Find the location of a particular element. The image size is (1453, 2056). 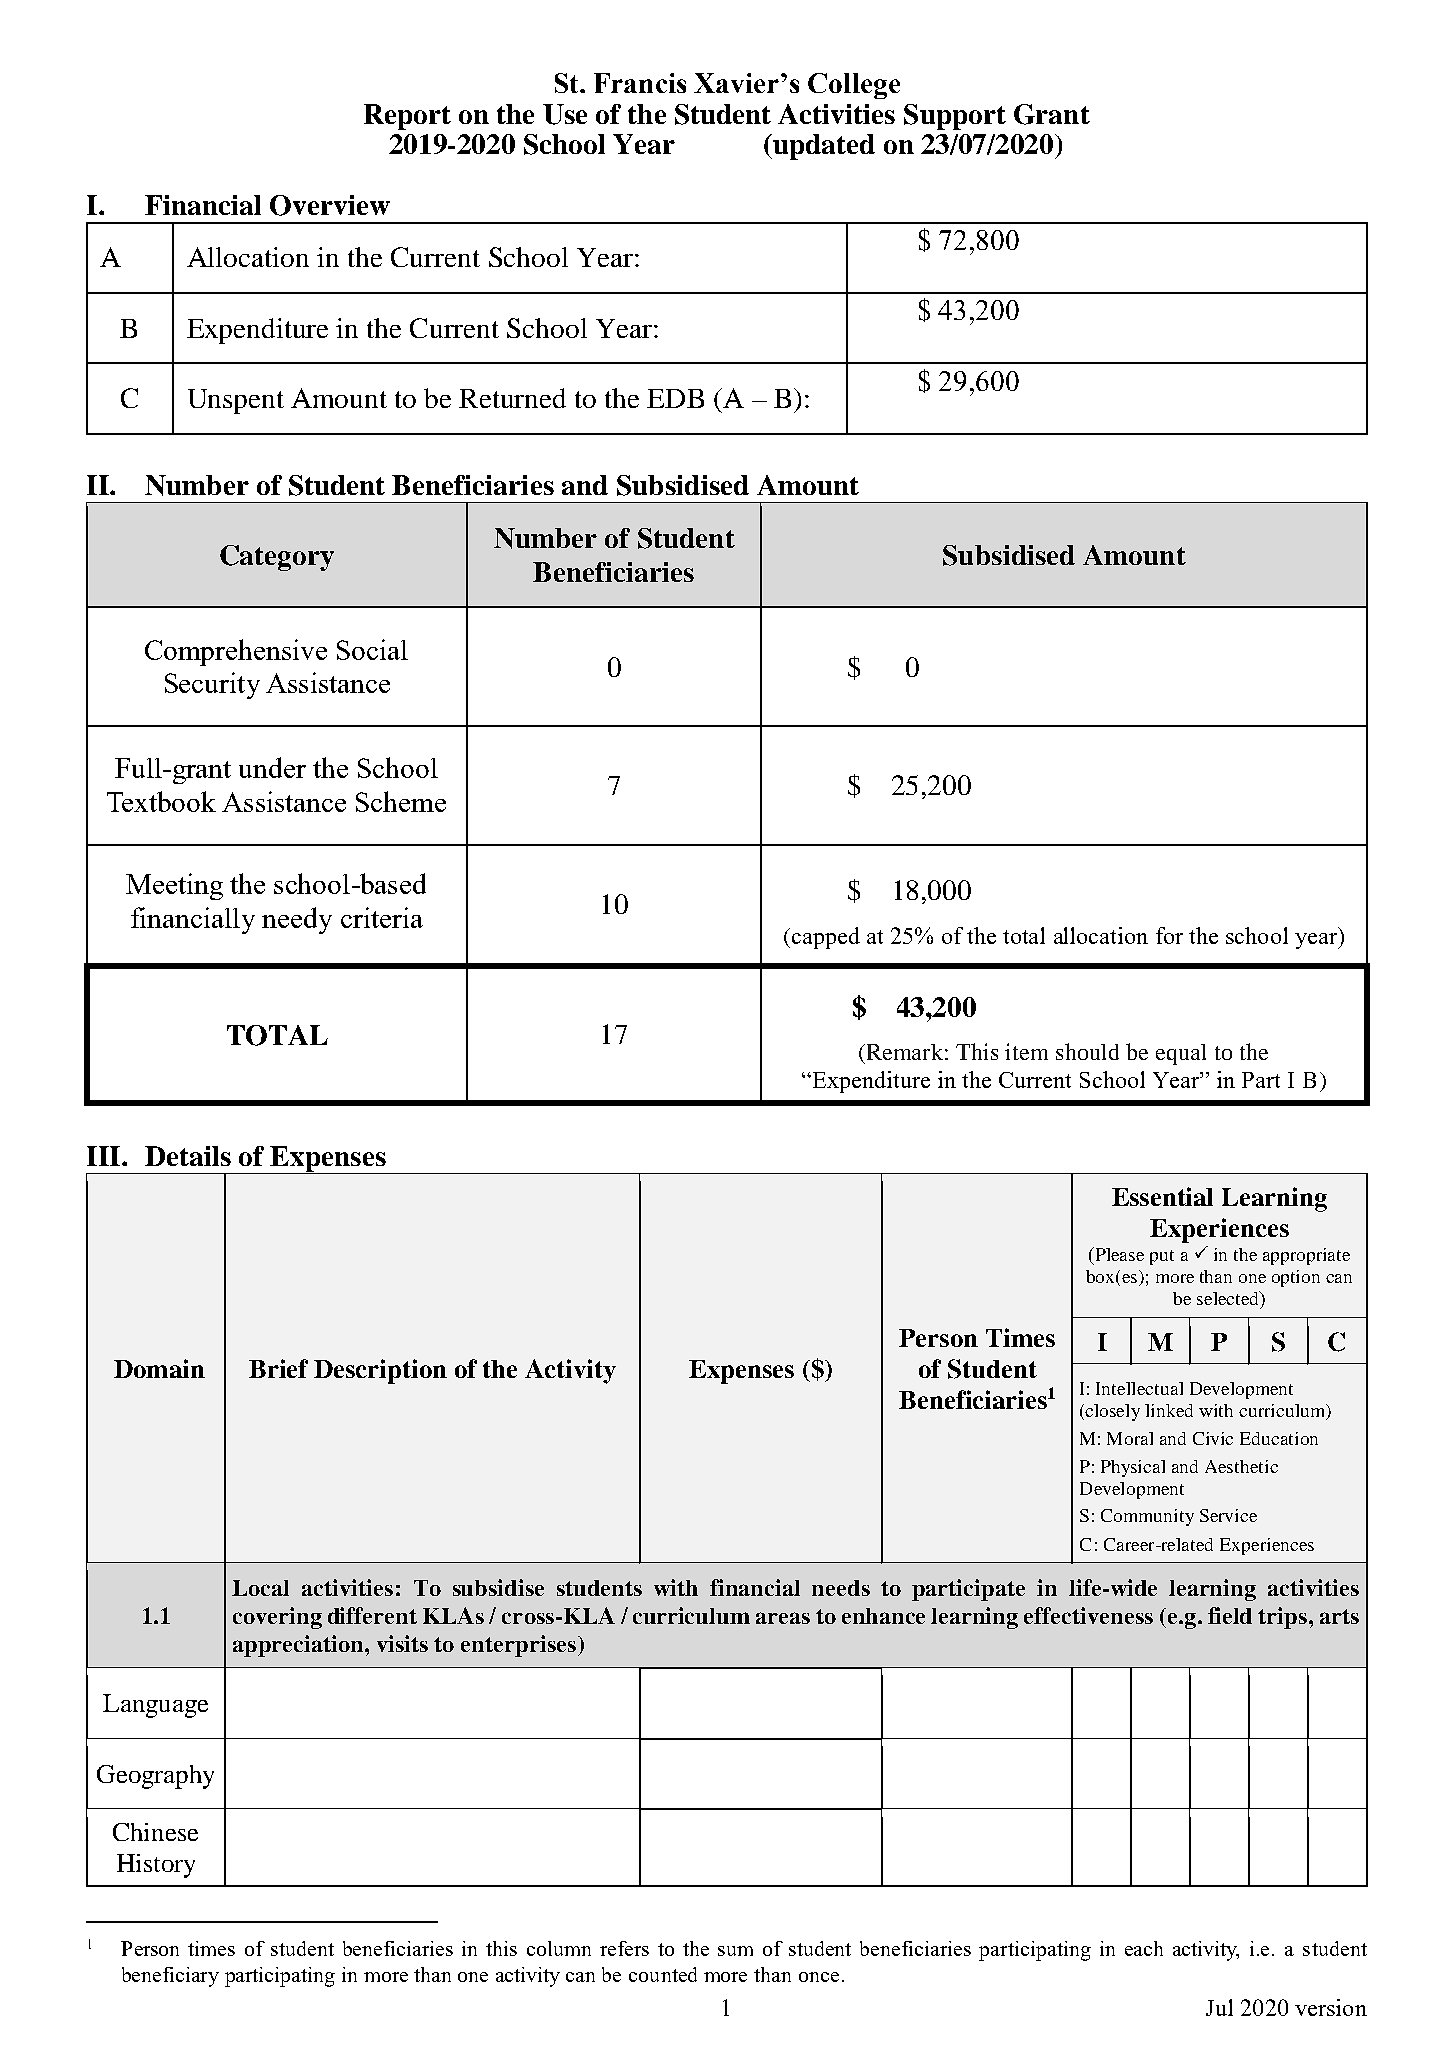

Overview is located at coordinates (330, 205).
